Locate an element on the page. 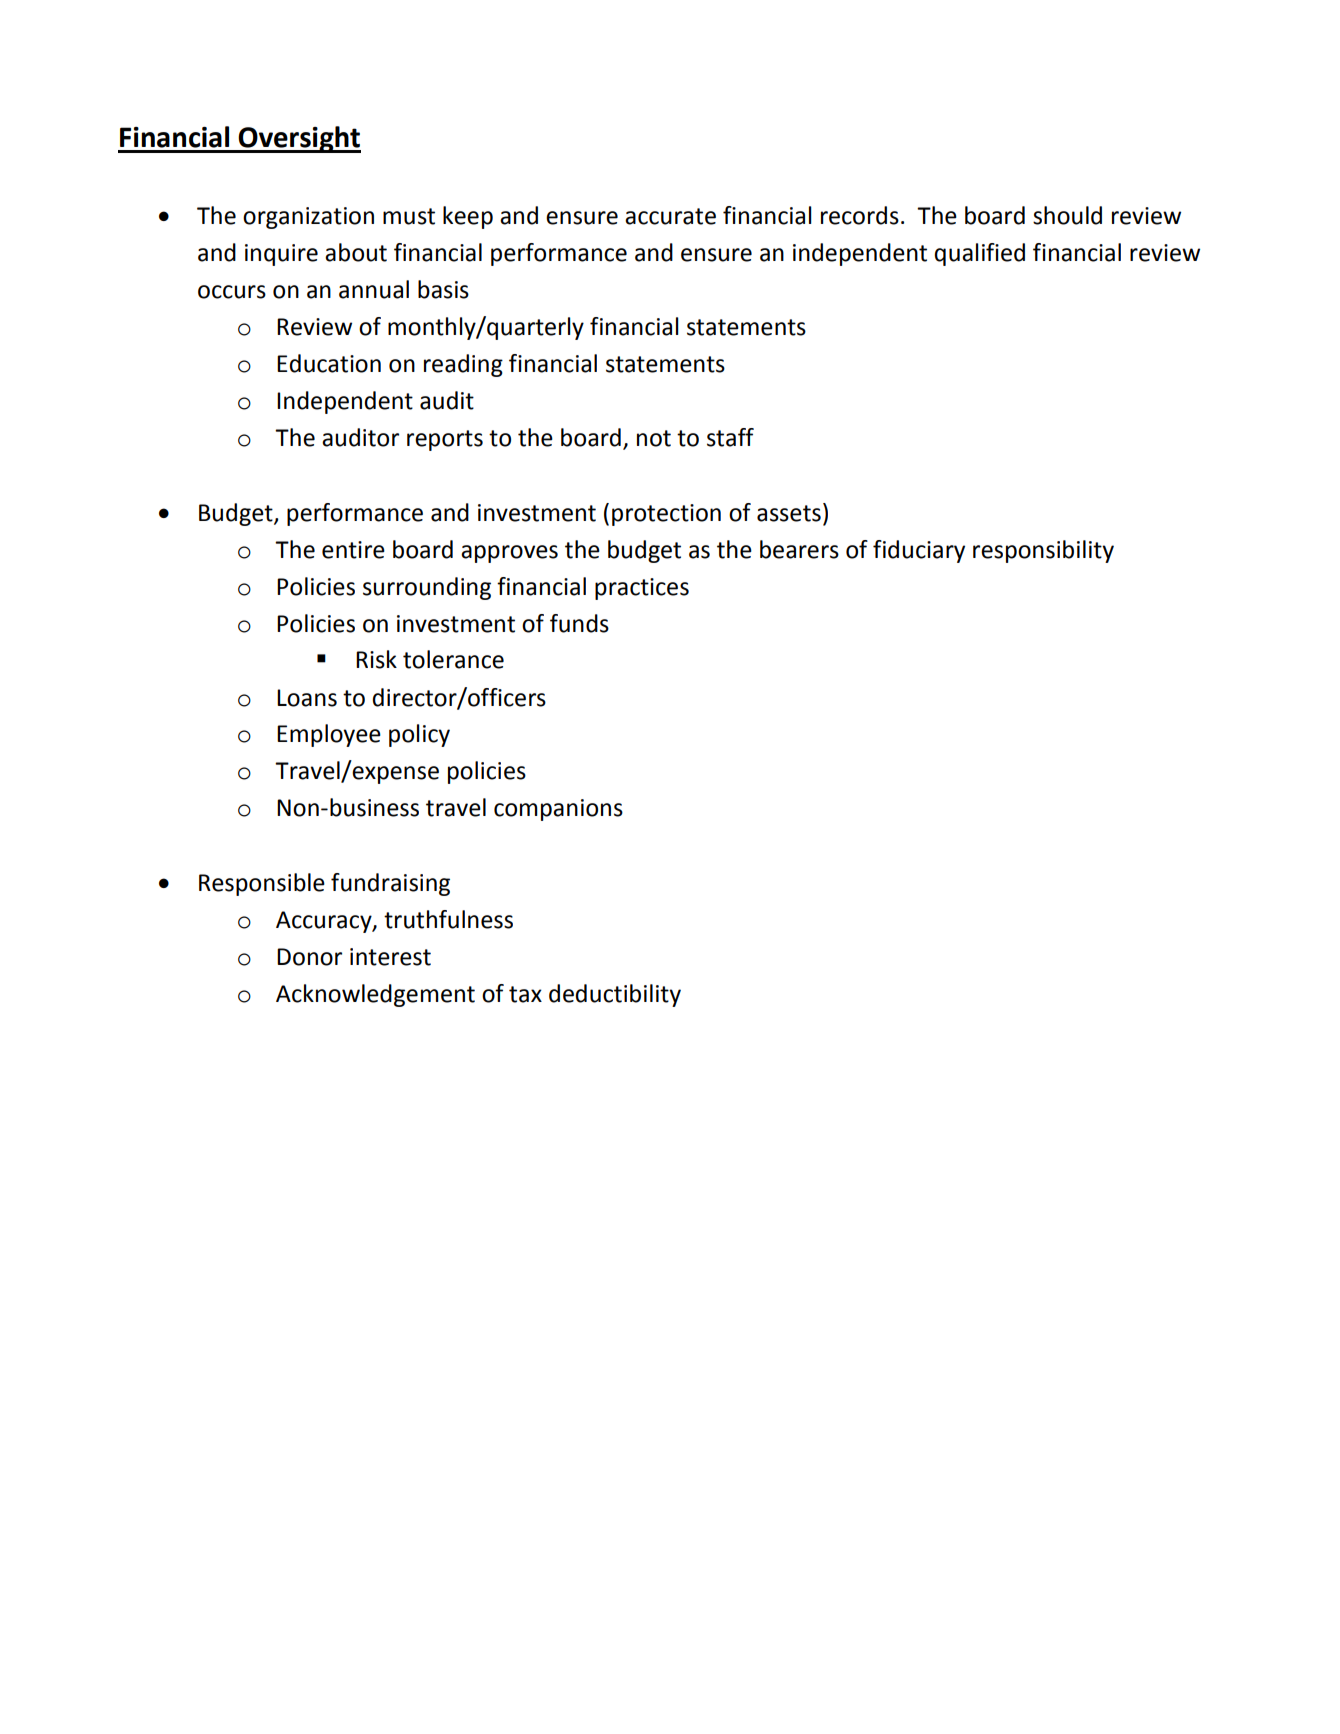 The height and width of the page is (1734, 1340). bearers is located at coordinates (799, 549).
